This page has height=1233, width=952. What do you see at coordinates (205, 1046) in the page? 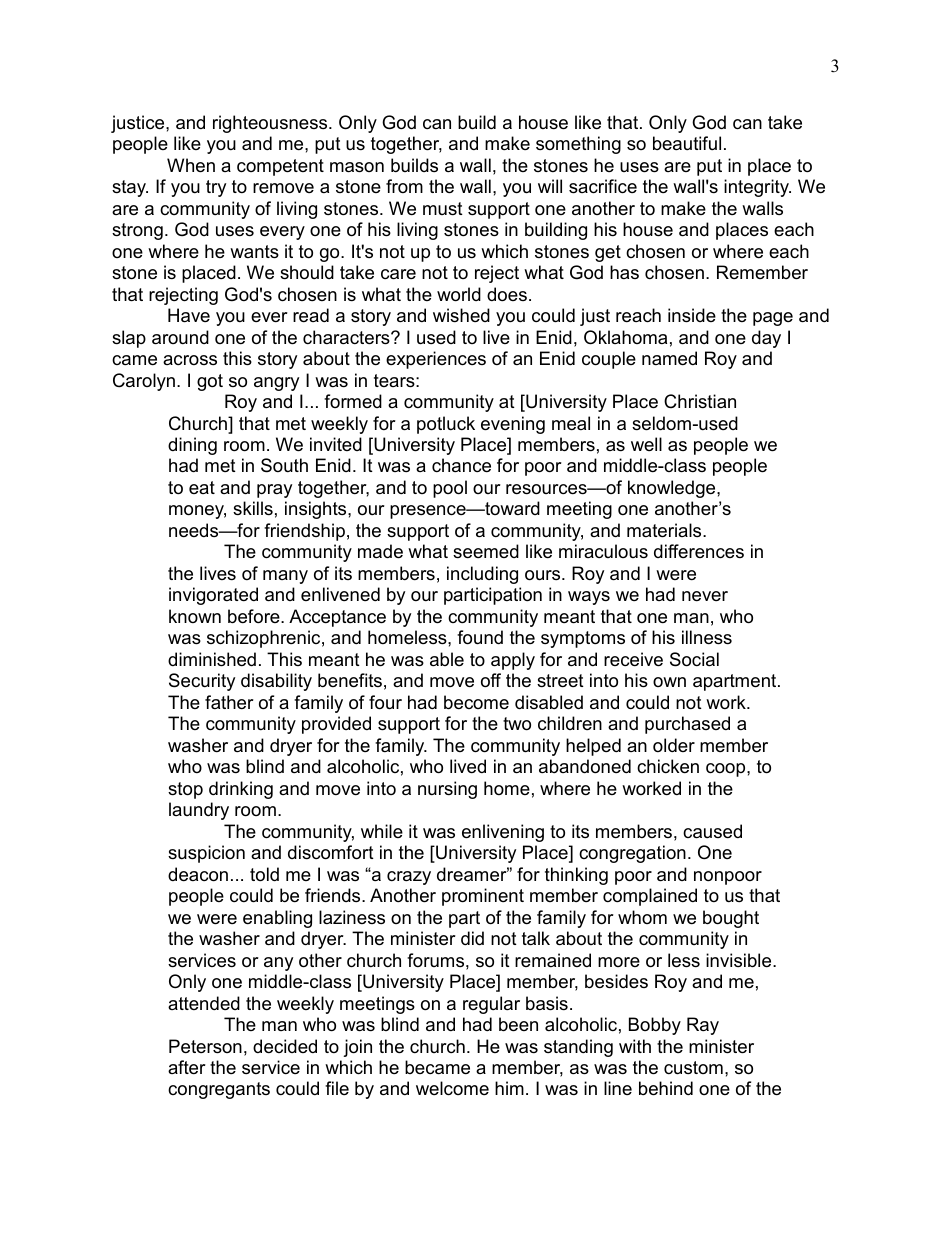
I see `Peterson` at bounding box center [205, 1046].
